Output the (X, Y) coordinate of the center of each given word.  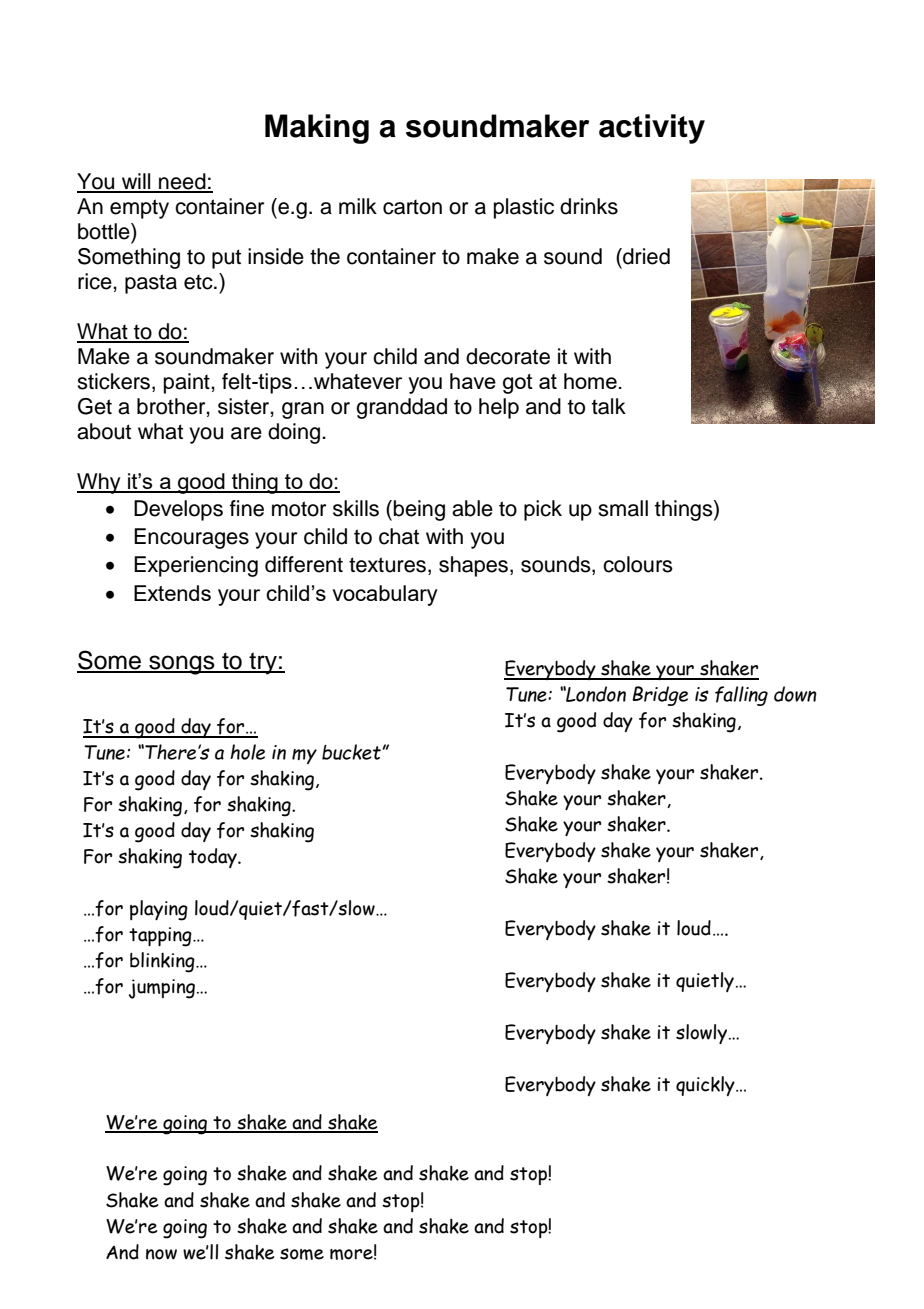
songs (182, 665)
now (161, 1254)
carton (412, 207)
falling (741, 696)
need (182, 182)
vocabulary (385, 595)
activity (652, 129)
